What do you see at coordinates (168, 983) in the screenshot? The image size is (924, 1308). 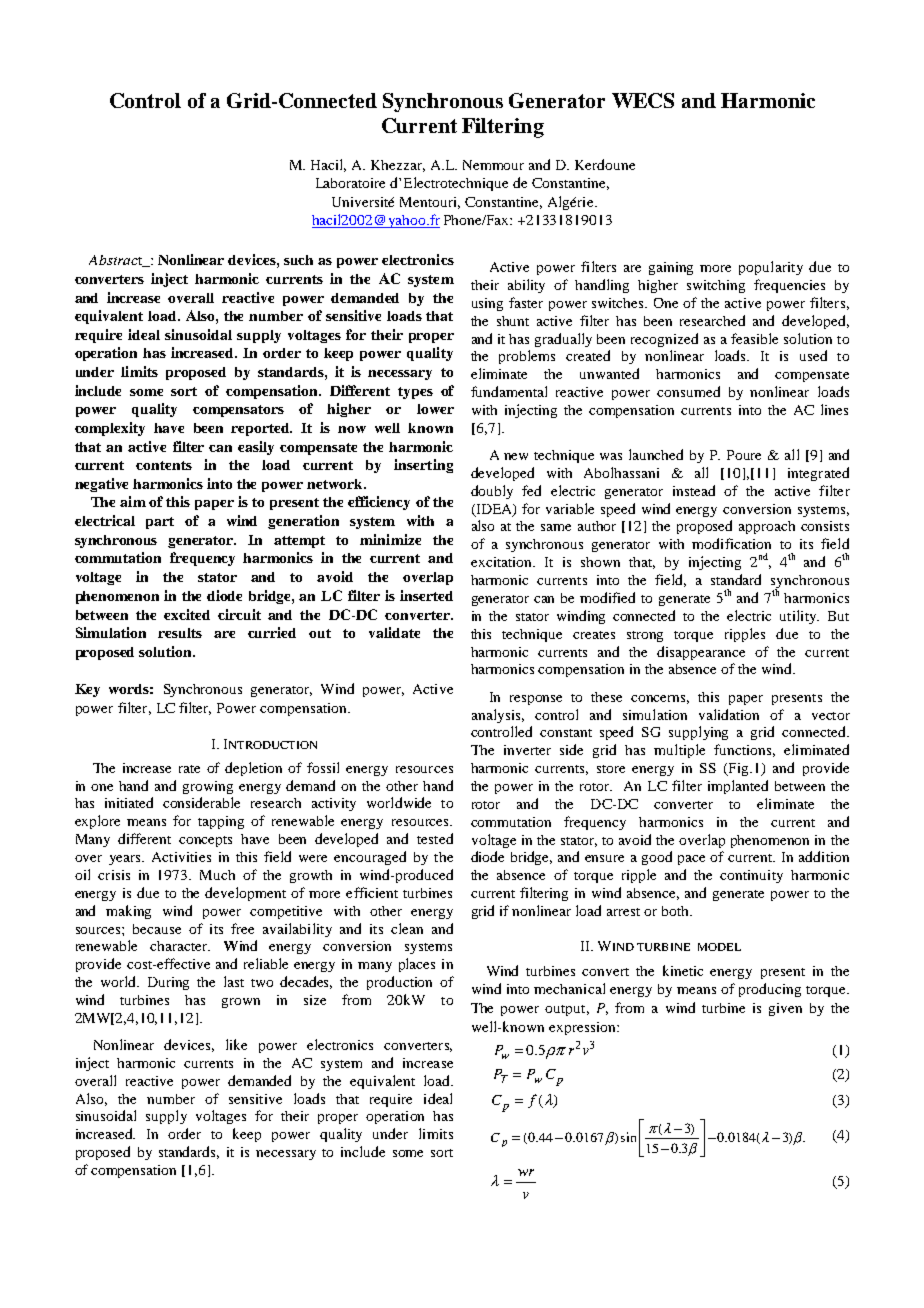 I see `During` at bounding box center [168, 983].
